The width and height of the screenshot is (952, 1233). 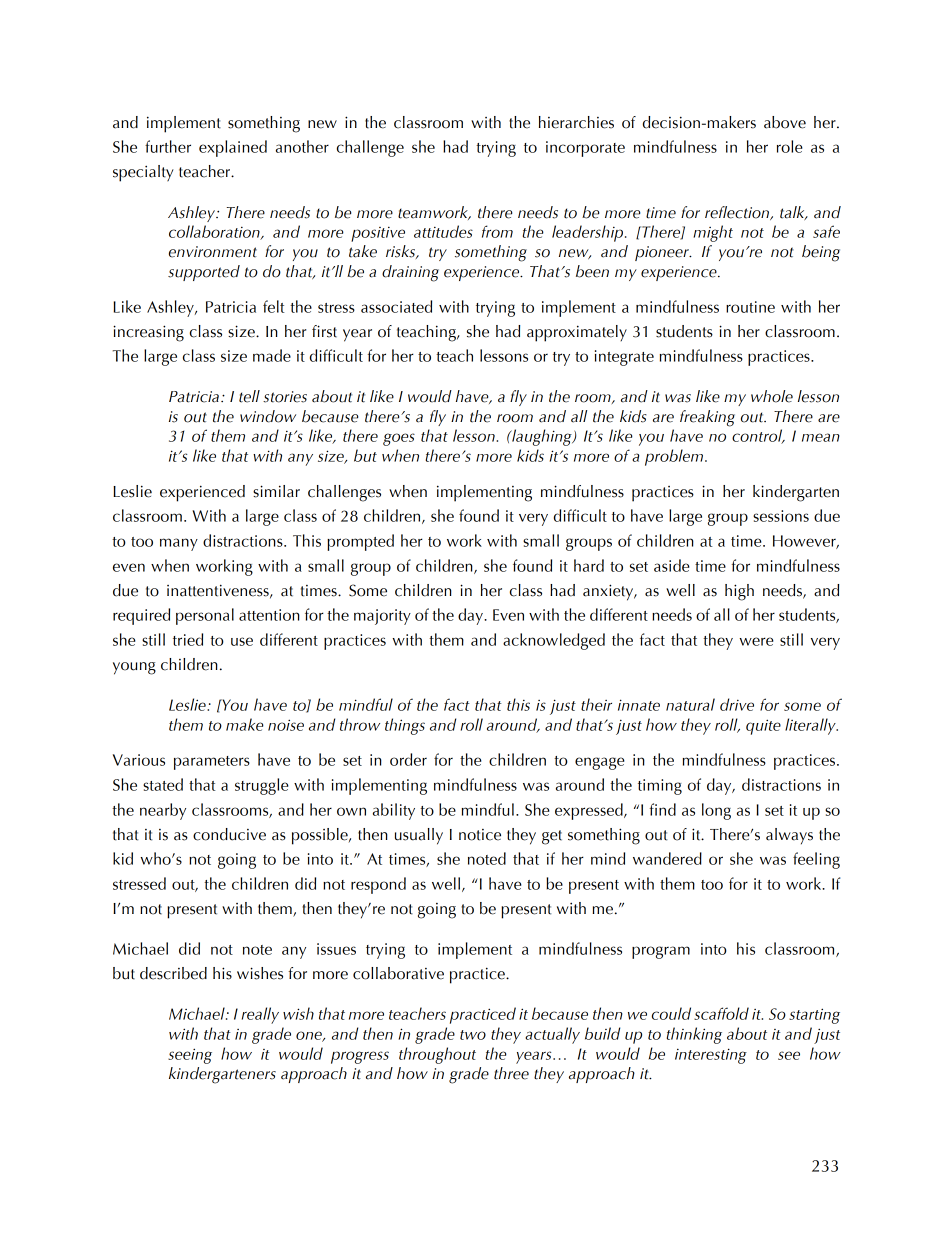 What do you see at coordinates (268, 416) in the screenshot?
I see `window` at bounding box center [268, 416].
